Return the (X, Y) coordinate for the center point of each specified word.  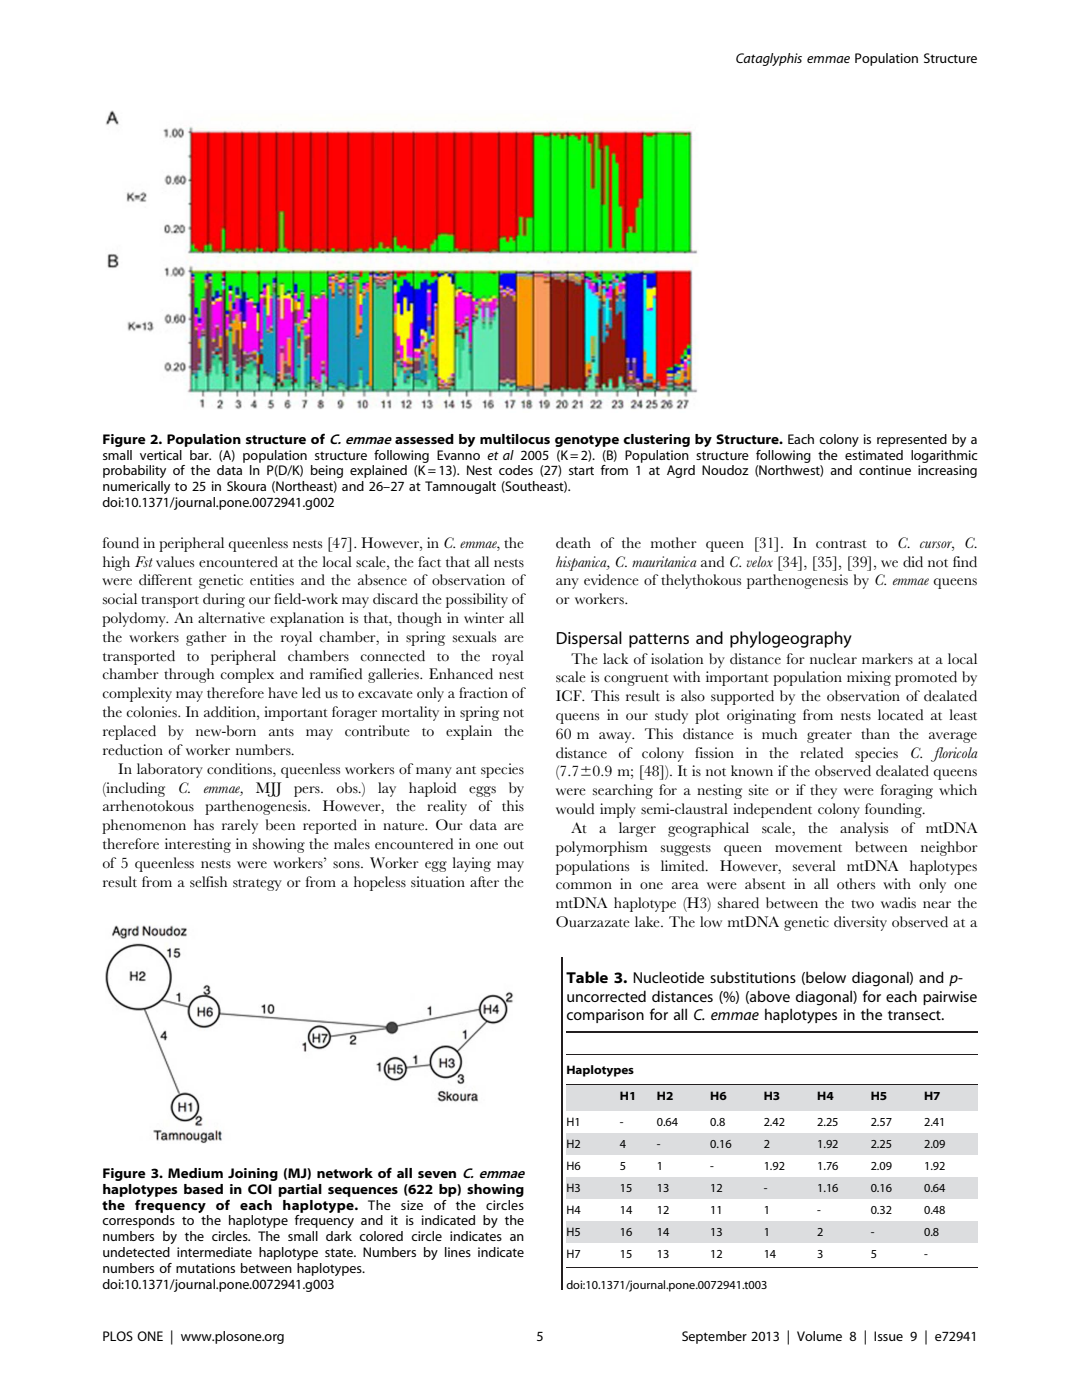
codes (516, 470)
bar (200, 455)
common (584, 886)
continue (885, 470)
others (856, 884)
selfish (208, 882)
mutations (205, 1268)
